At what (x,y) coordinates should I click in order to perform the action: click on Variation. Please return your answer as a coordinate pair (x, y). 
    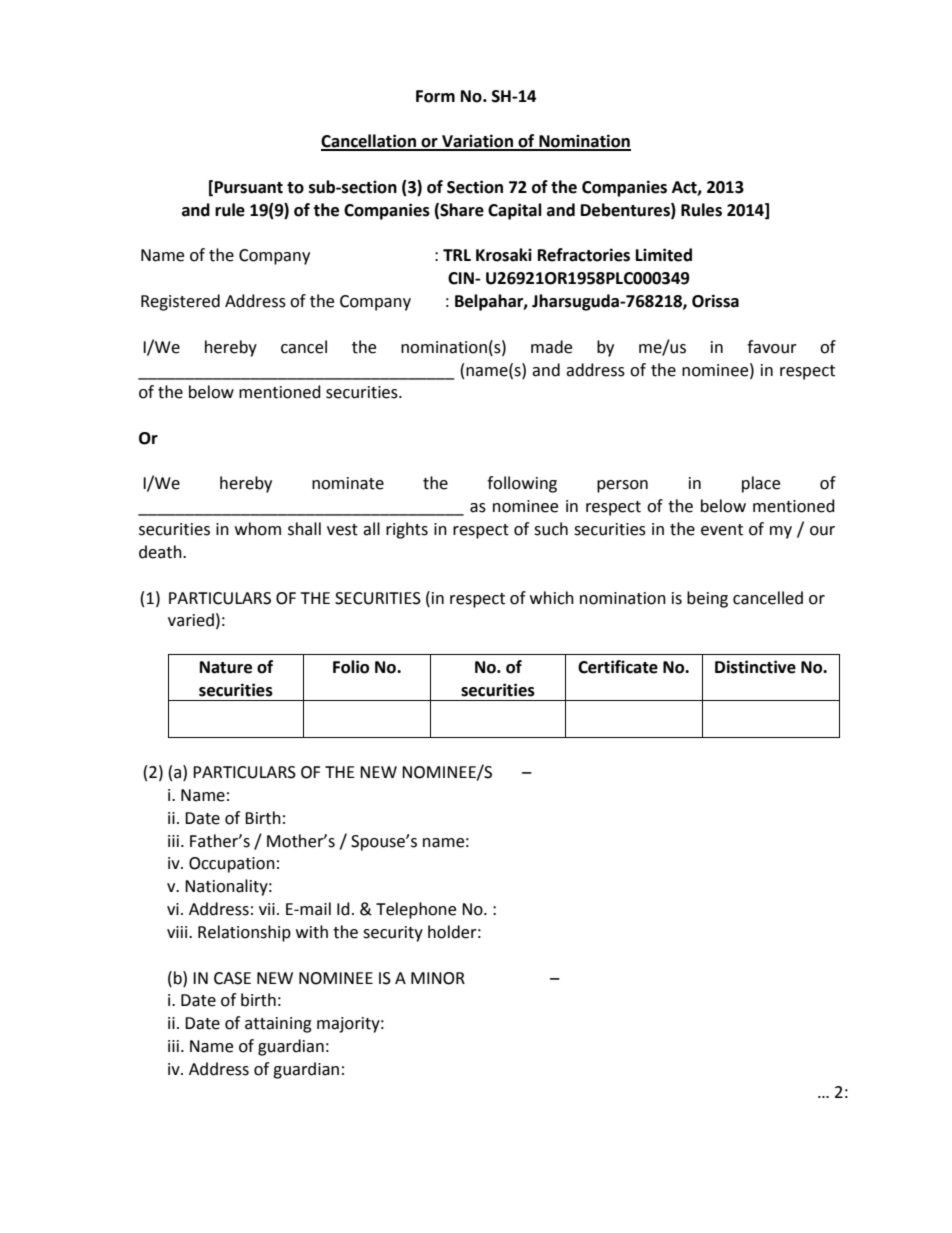
    Looking at the image, I should click on (477, 142).
